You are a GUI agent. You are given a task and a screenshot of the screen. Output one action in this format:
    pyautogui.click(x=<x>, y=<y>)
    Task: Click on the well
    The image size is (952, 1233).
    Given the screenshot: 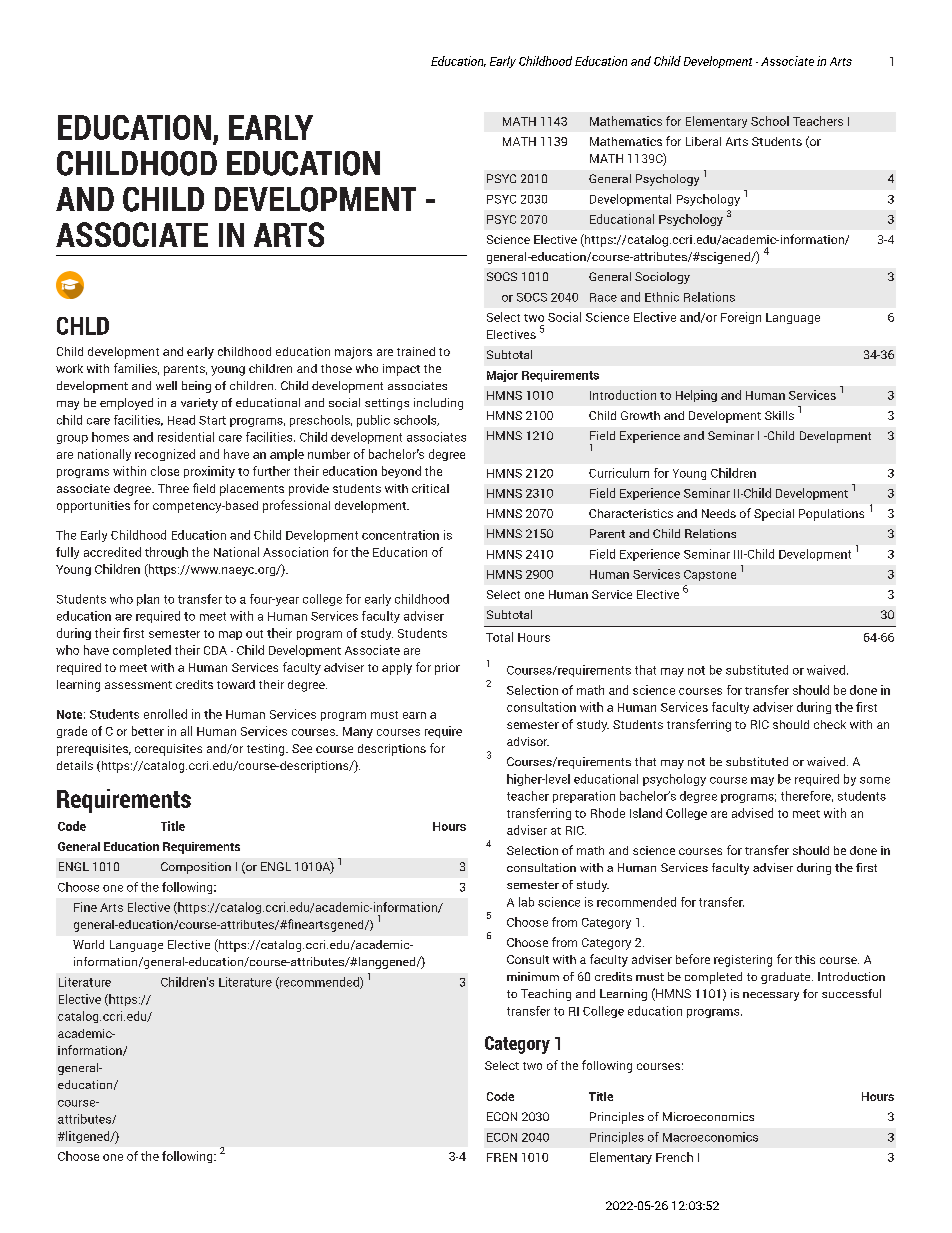 What is the action you would take?
    pyautogui.click(x=166, y=385)
